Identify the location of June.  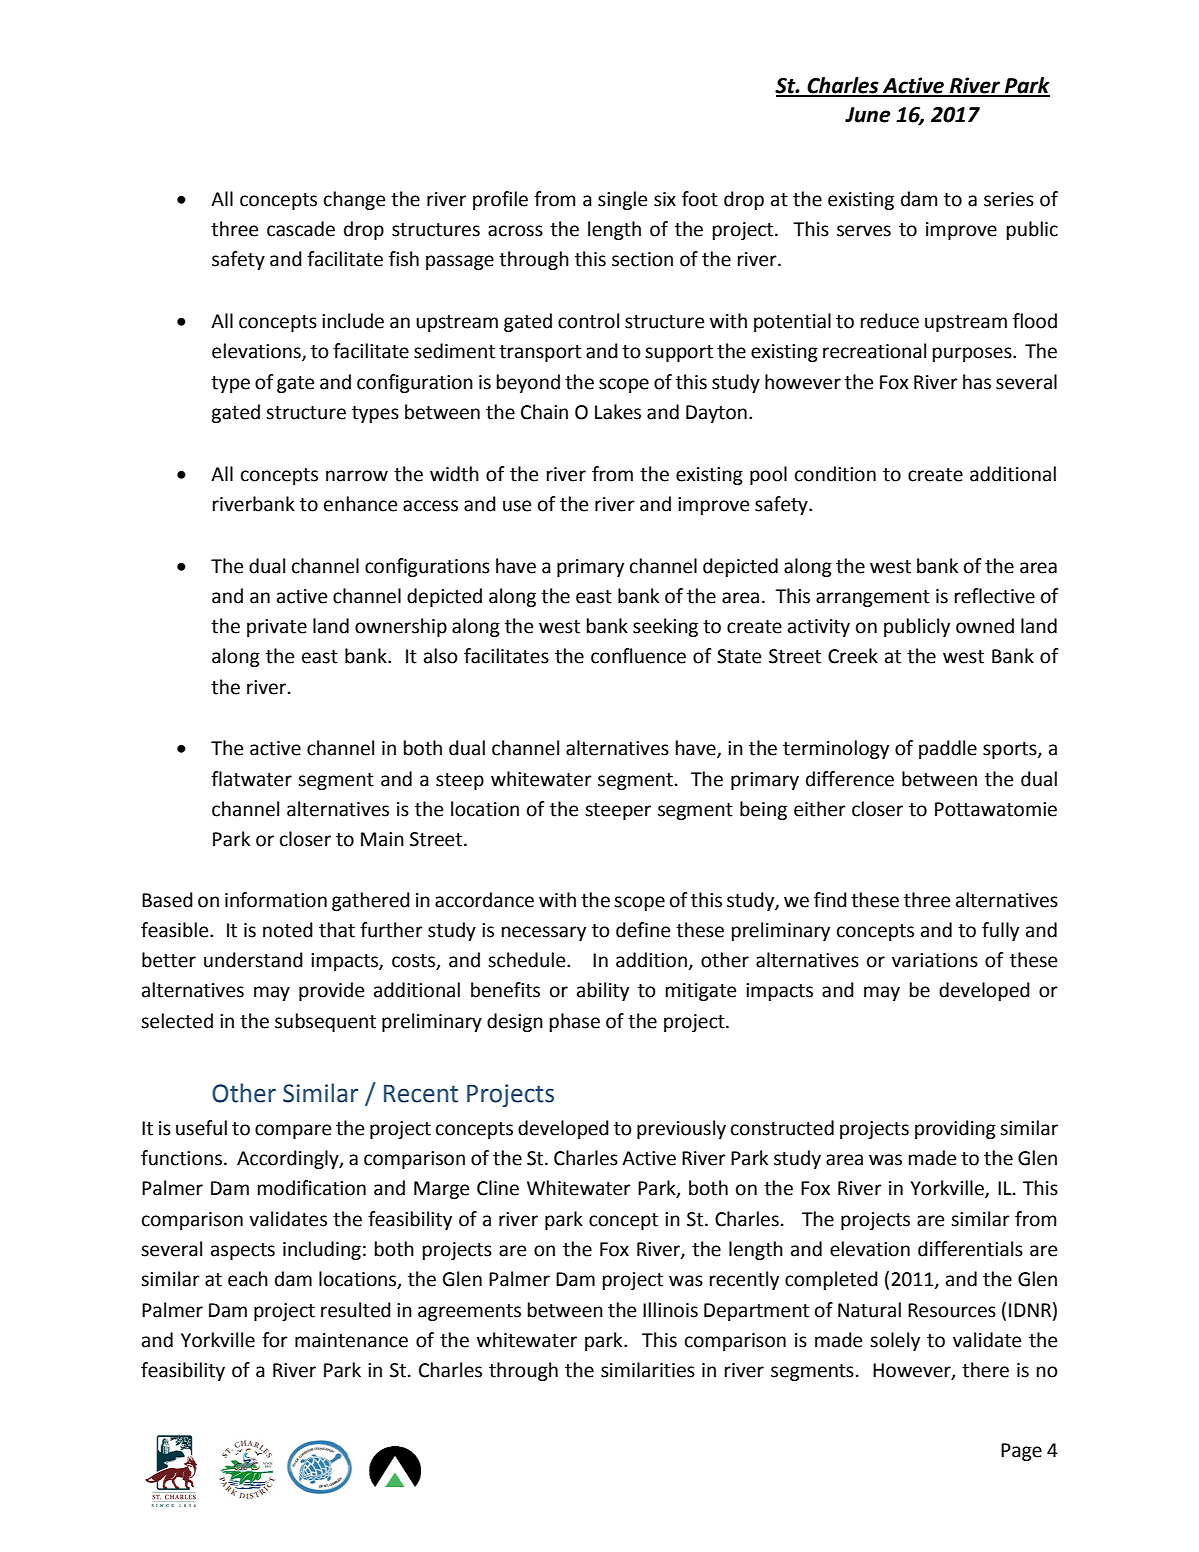
(868, 115).
